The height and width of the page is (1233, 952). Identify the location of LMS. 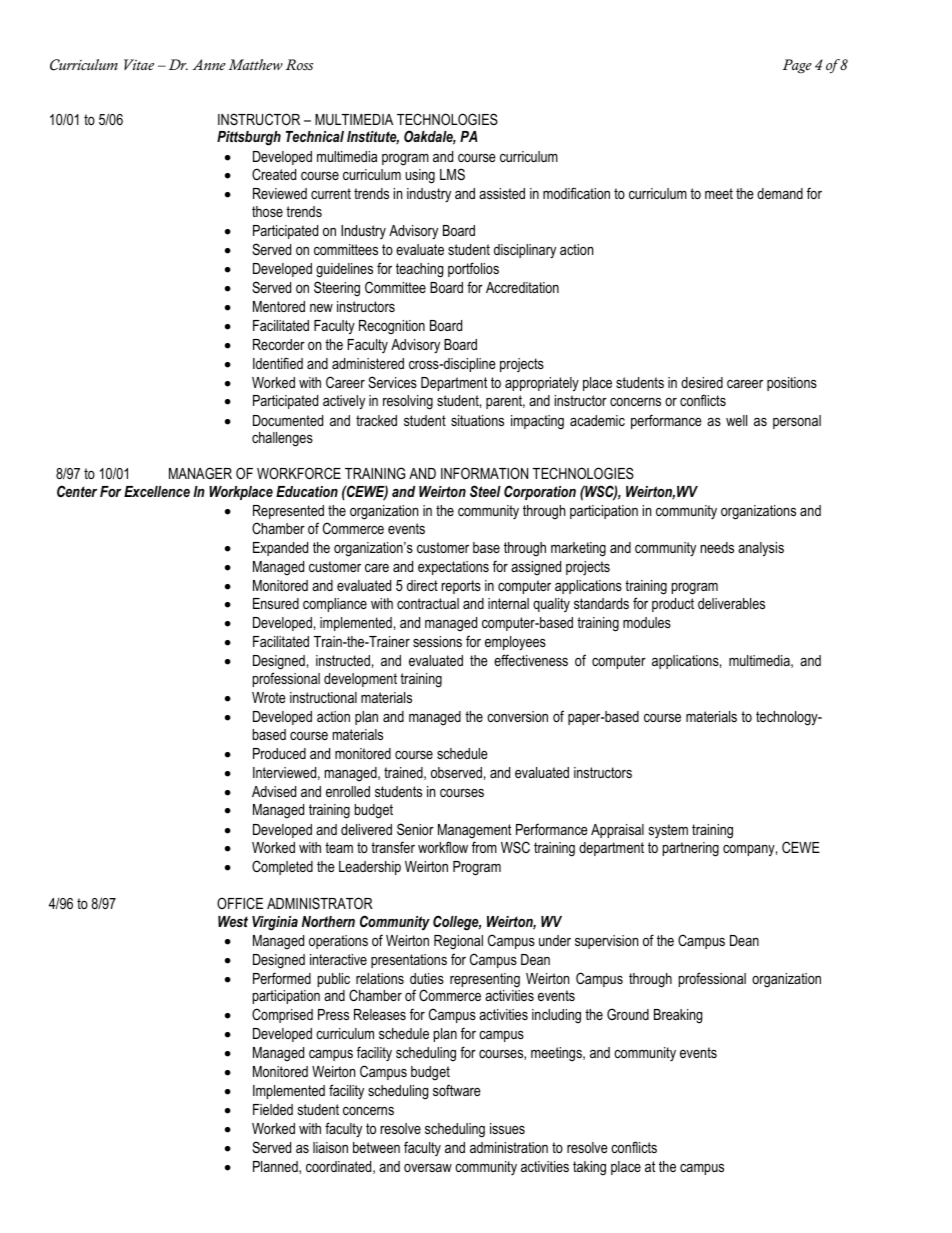
(452, 174).
